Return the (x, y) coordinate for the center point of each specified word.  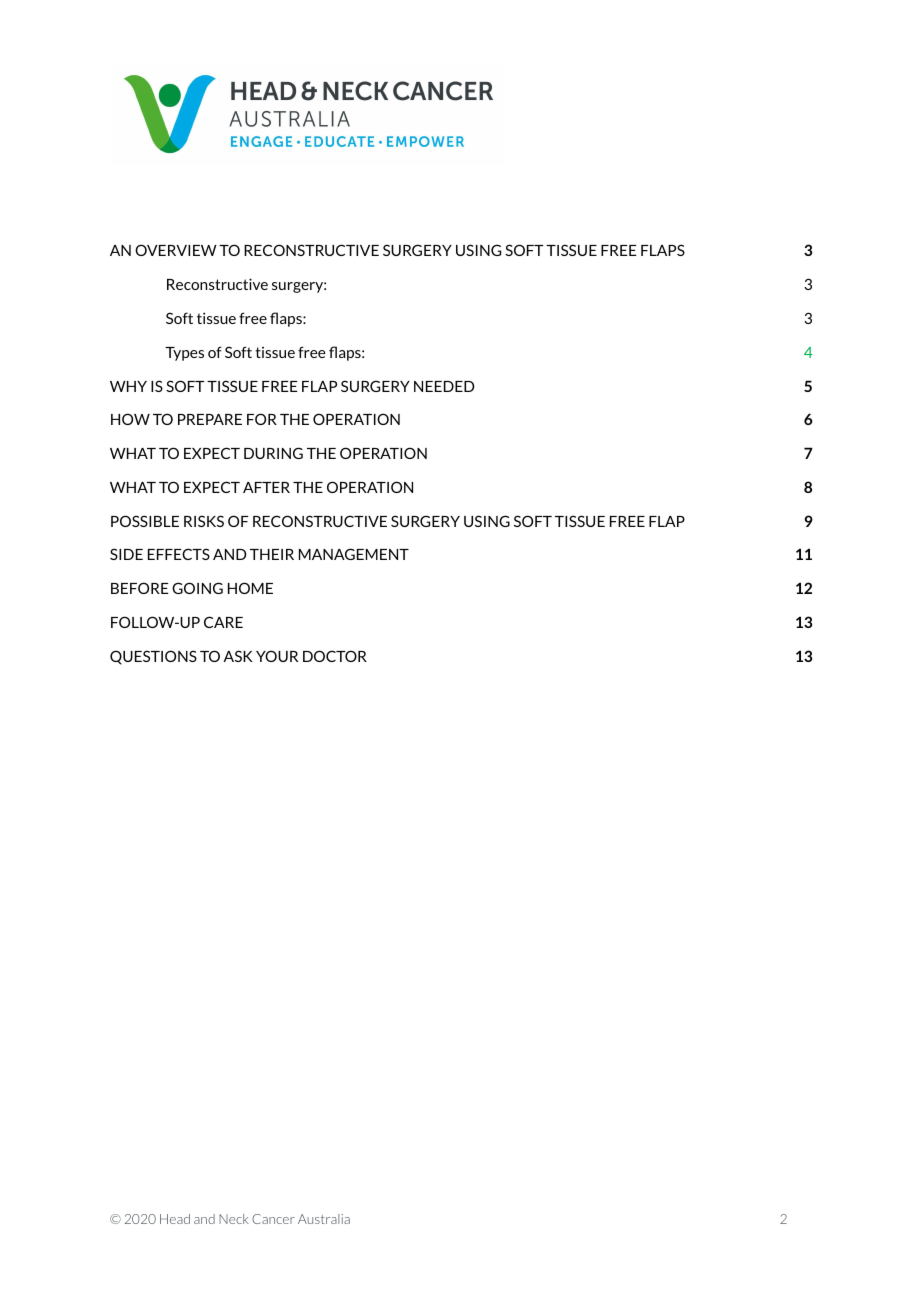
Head (175, 1219)
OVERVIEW (176, 250)
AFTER (266, 487)
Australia (324, 1219)
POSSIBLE (145, 521)
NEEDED (444, 386)
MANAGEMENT (354, 554)
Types (184, 354)
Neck (234, 1219)
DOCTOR (335, 656)
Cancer (273, 1219)
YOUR (277, 656)
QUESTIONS (153, 657)
